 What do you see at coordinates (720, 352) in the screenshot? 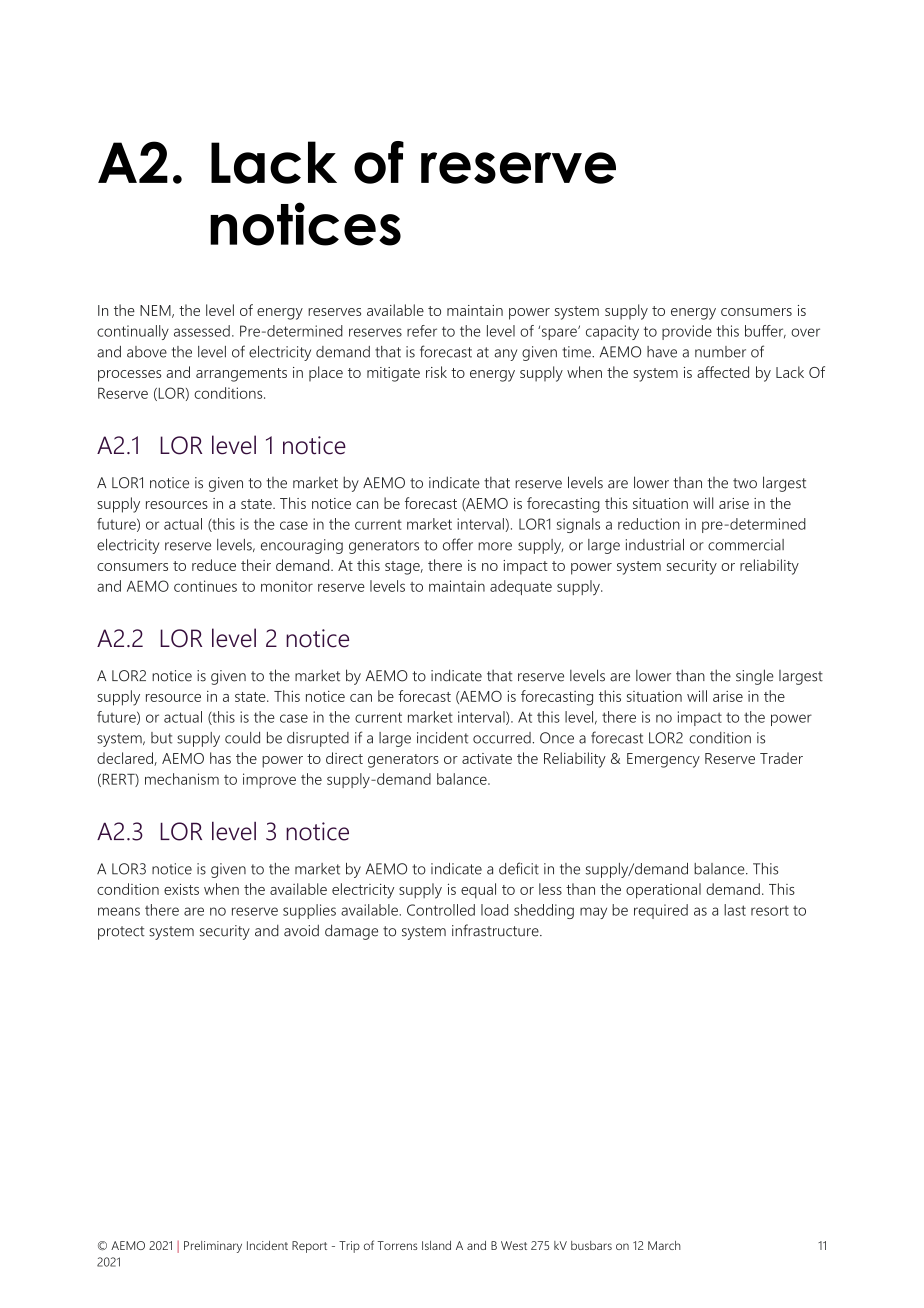
I see `number` at bounding box center [720, 352].
